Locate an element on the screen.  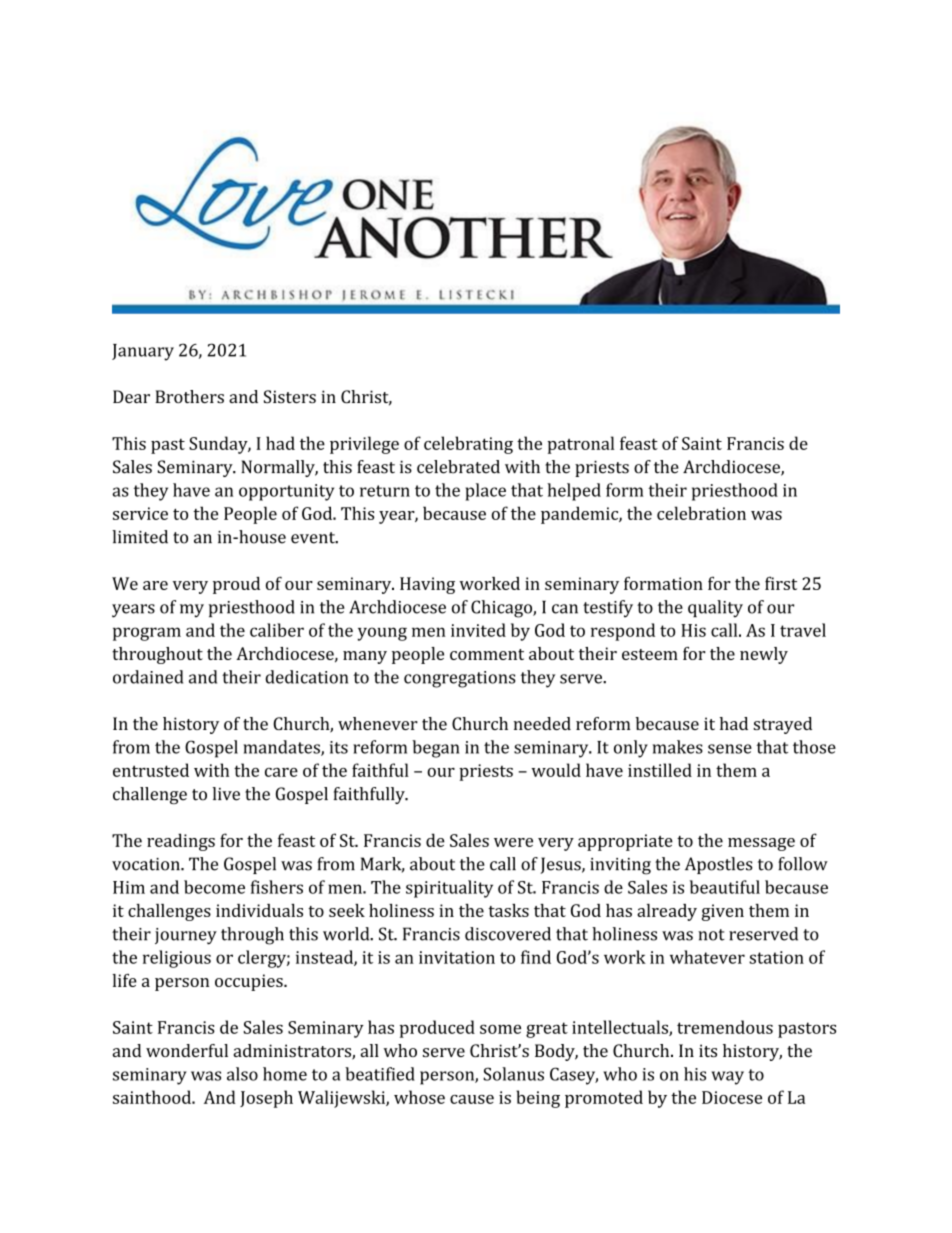
become is located at coordinates (214, 887).
